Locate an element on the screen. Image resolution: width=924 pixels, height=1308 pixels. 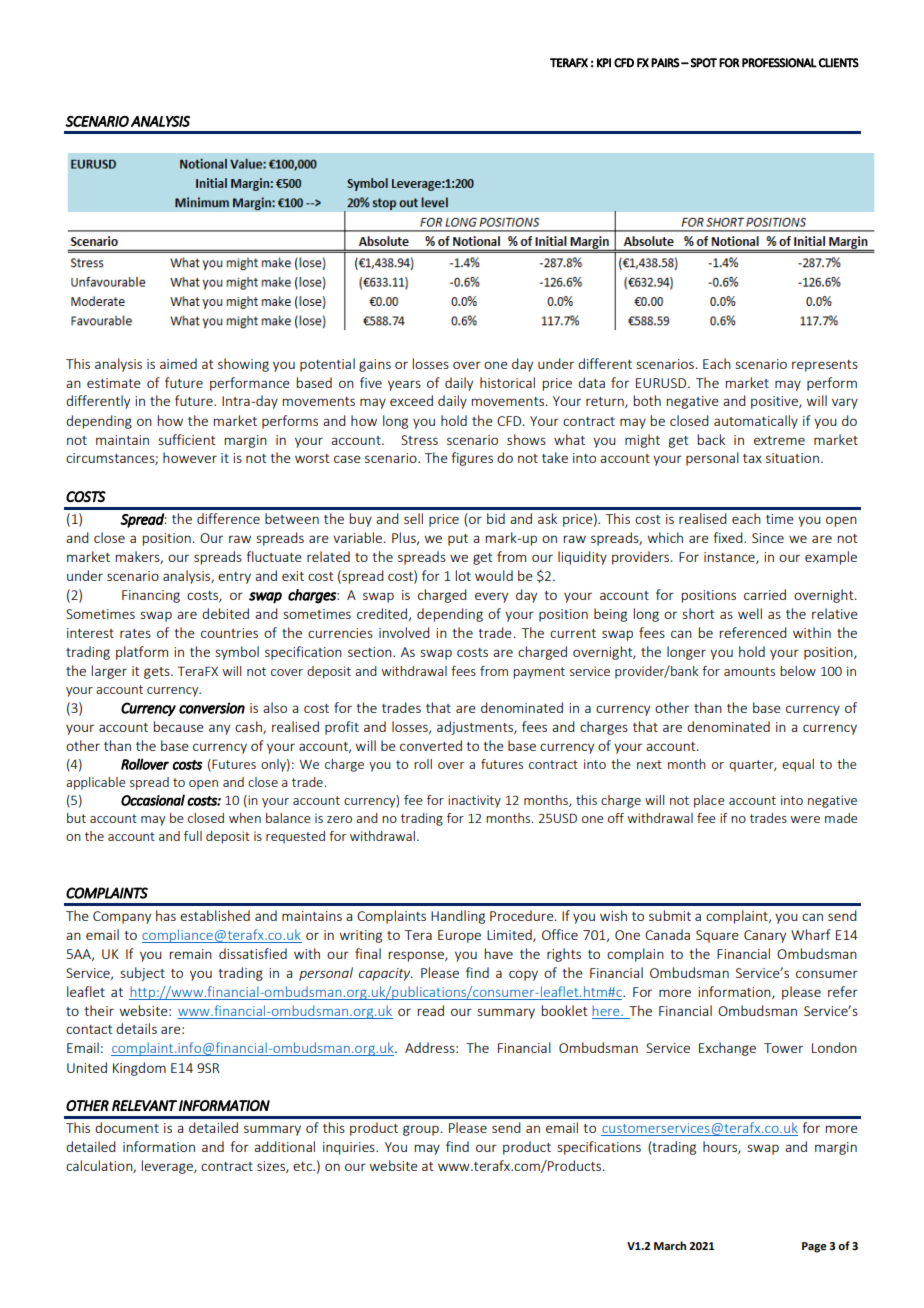
leverage is located at coordinates (168, 1167).
